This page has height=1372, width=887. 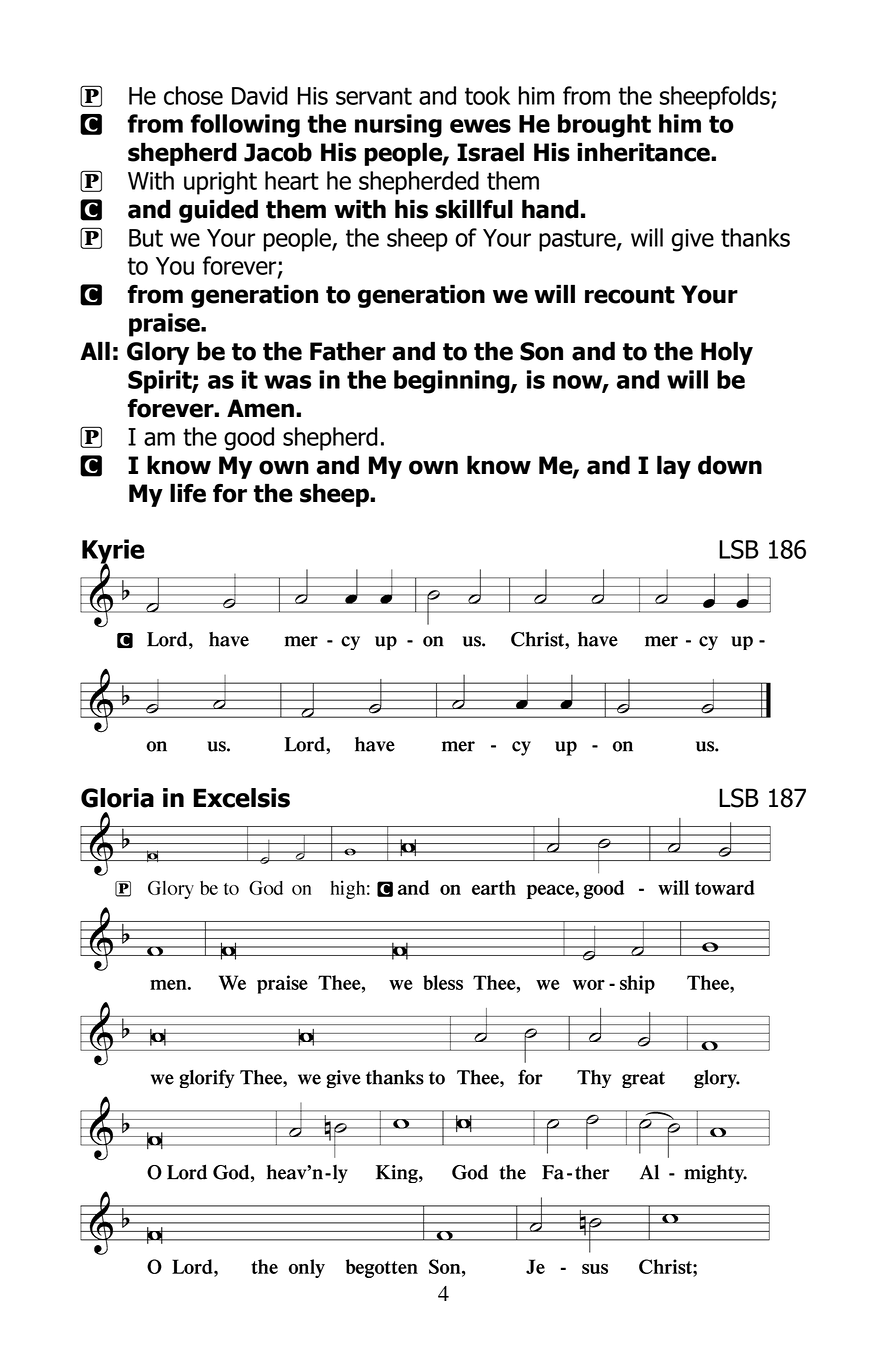 I want to click on Gloria, so click(x=117, y=798).
